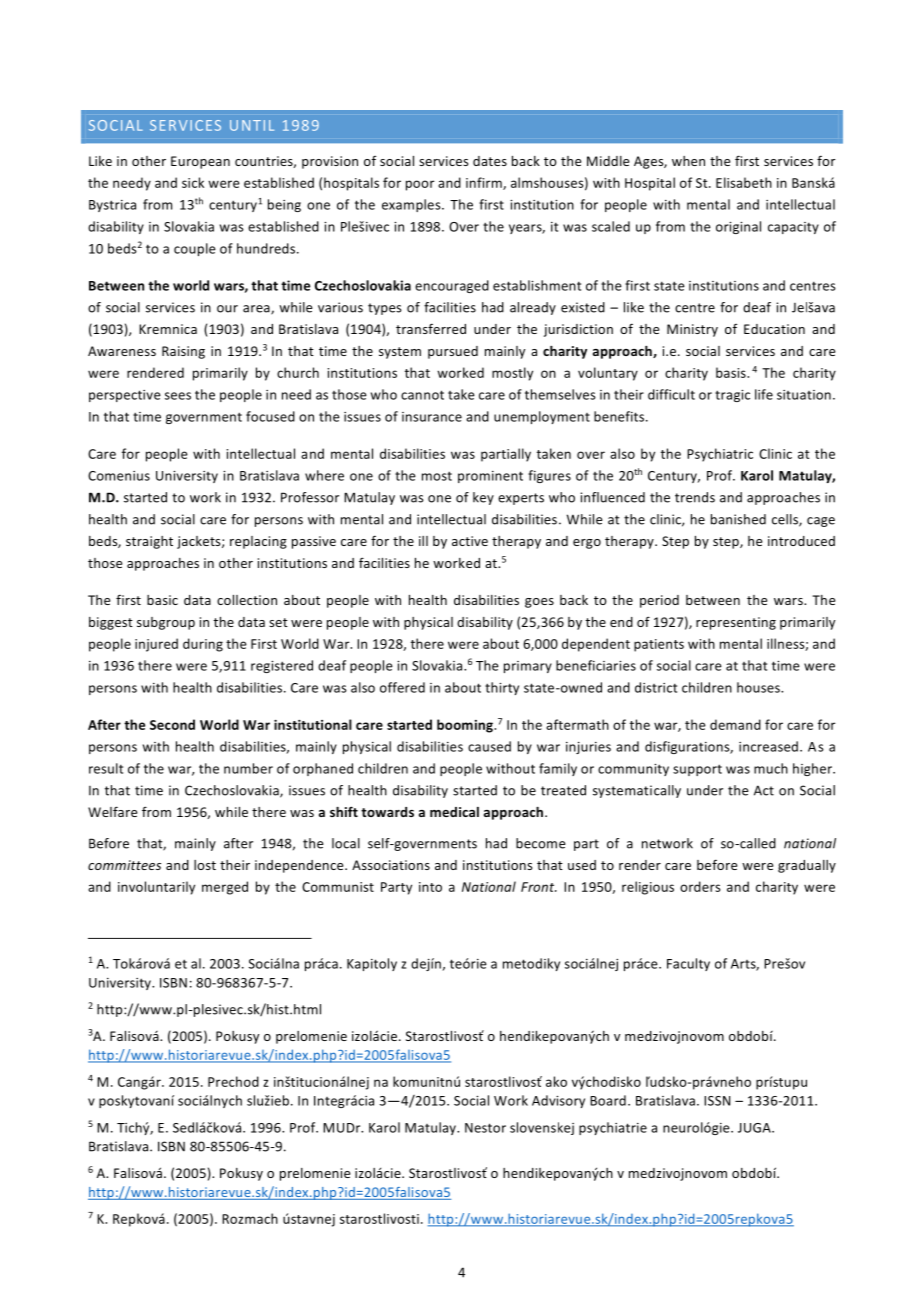  What do you see at coordinates (248, 768) in the image?
I see `number` at bounding box center [248, 768].
